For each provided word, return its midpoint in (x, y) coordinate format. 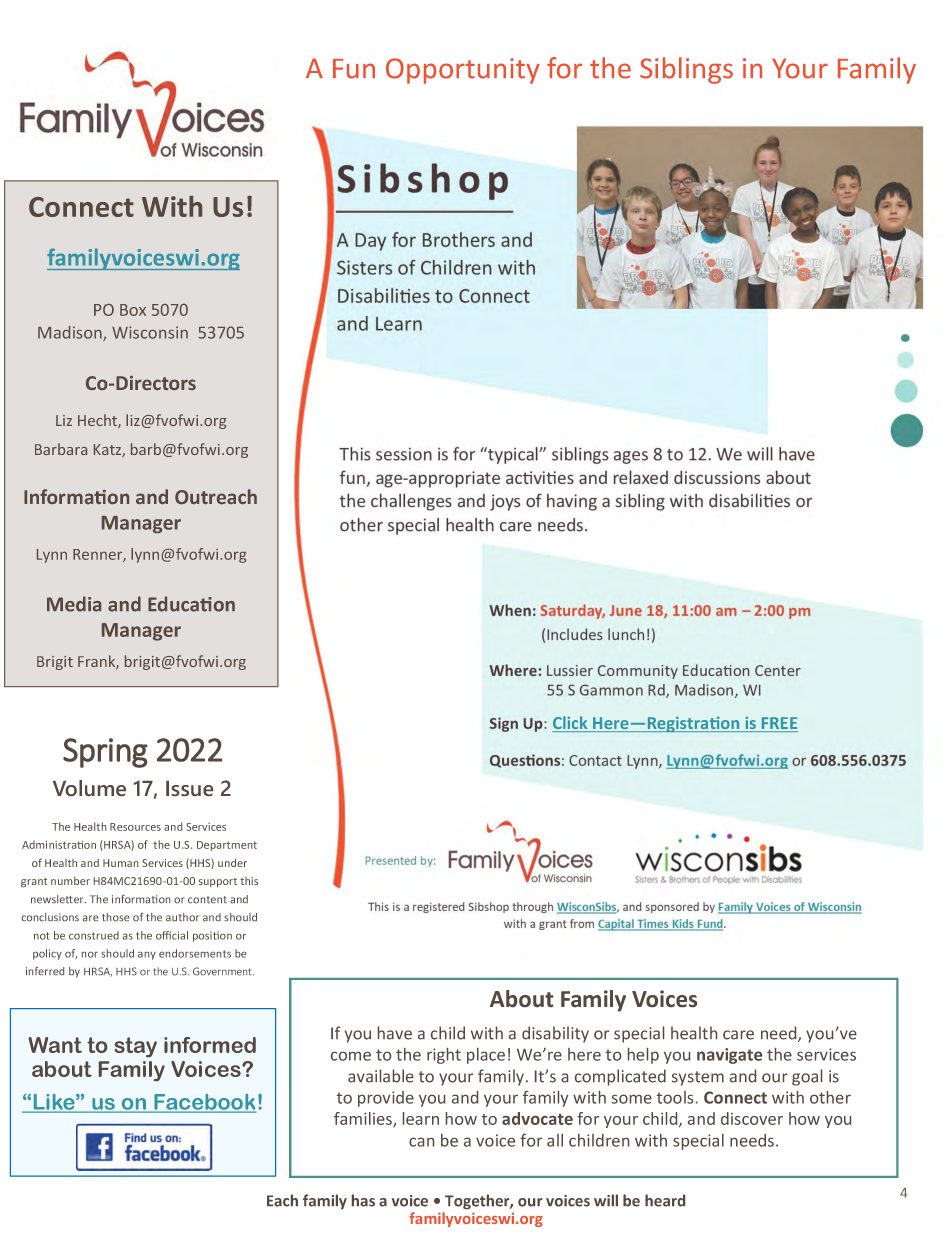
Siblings (686, 70)
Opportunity (463, 71)
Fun (354, 69)
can (421, 1142)
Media (74, 604)
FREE (778, 724)
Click (571, 724)
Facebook (204, 1103)
